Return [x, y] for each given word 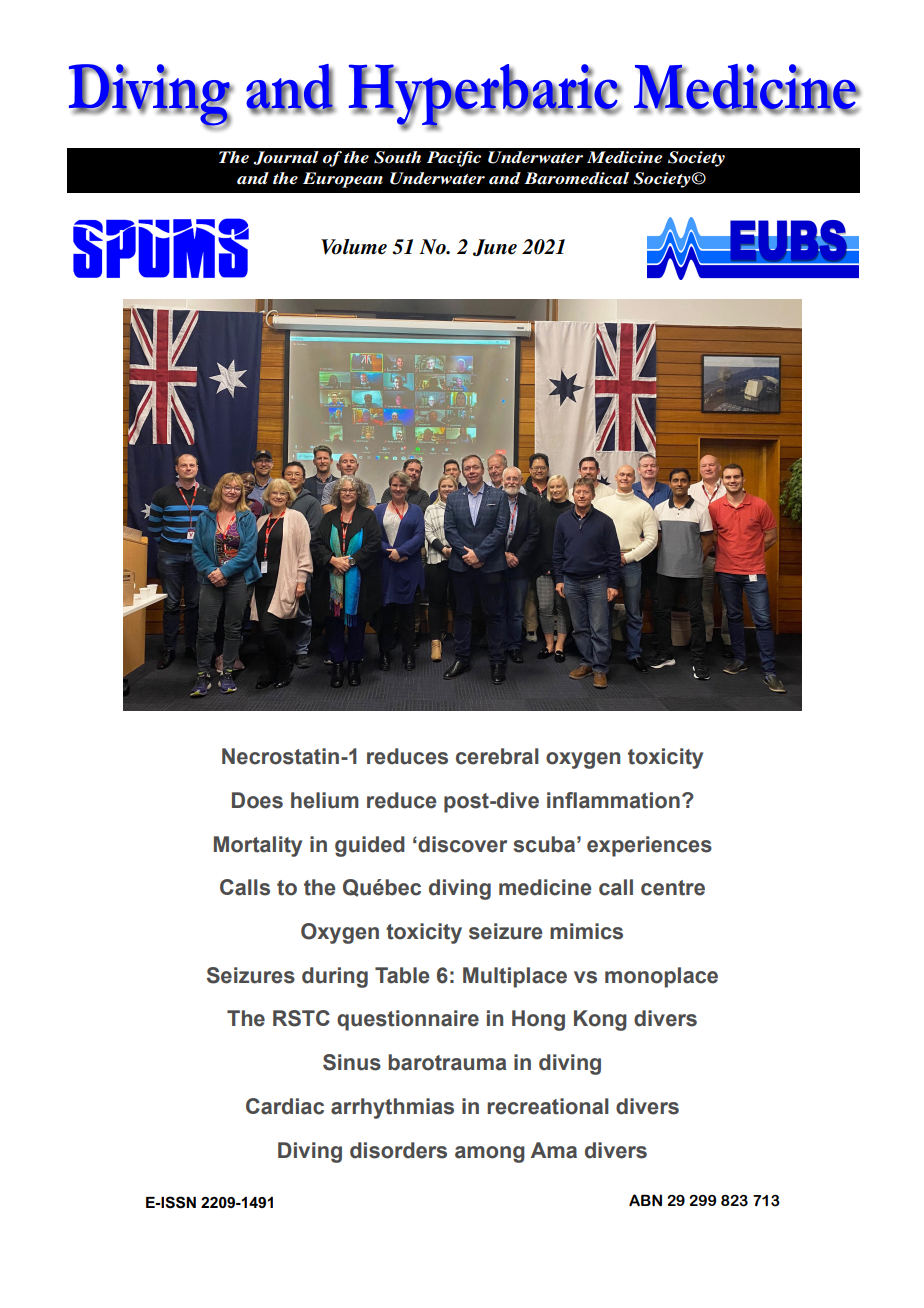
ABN [645, 1200]
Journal [286, 158]
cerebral [497, 756]
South [397, 157]
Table [402, 975]
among [490, 1154]
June [495, 247]
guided [370, 846]
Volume [354, 247]
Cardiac [285, 1106]
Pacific [454, 159]
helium [325, 800]
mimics [586, 931]
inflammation [613, 800]
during [335, 977]
